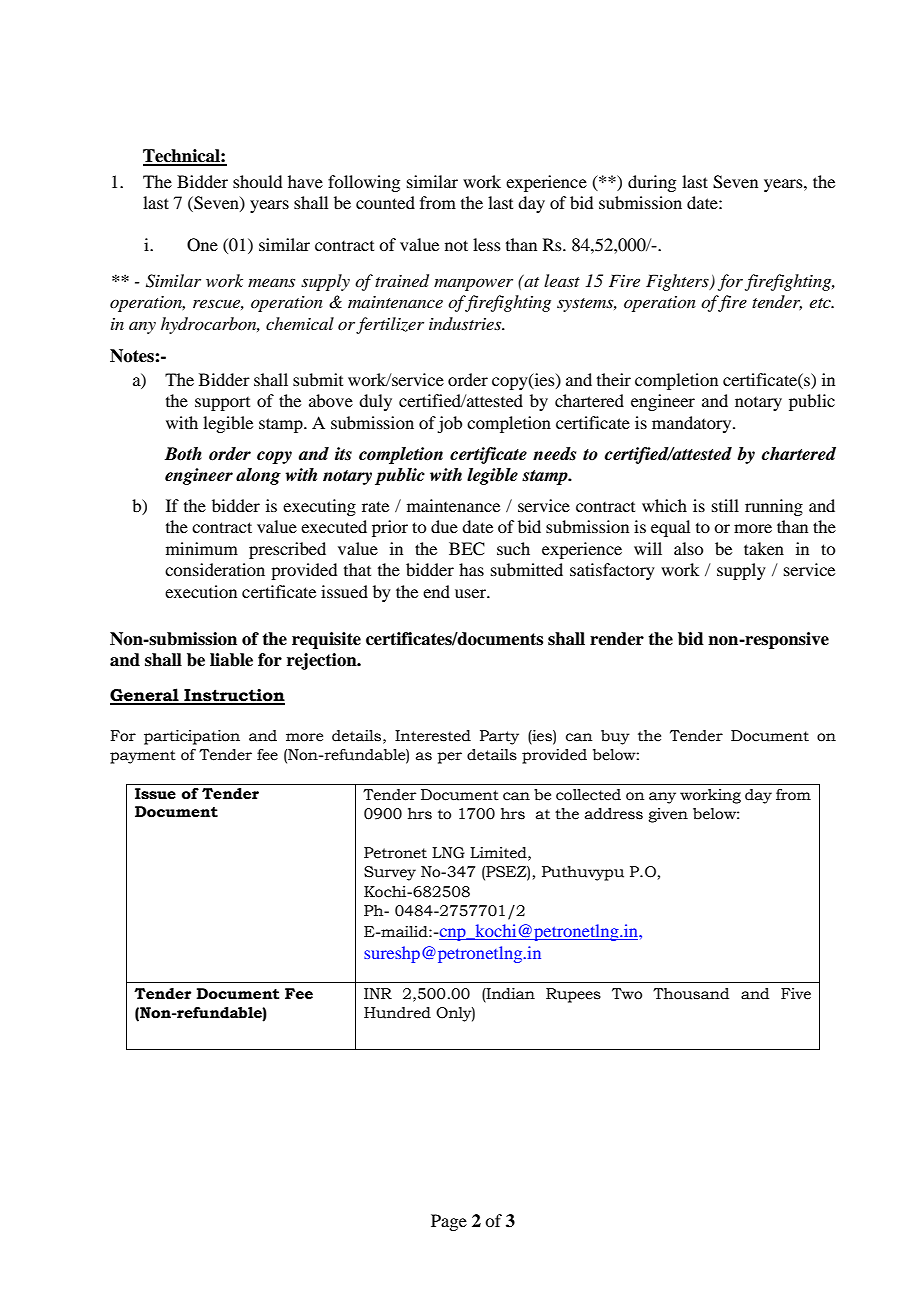 The width and height of the page is (924, 1308). Describe the element at coordinates (691, 994) in the page. I see `Thousand` at that location.
